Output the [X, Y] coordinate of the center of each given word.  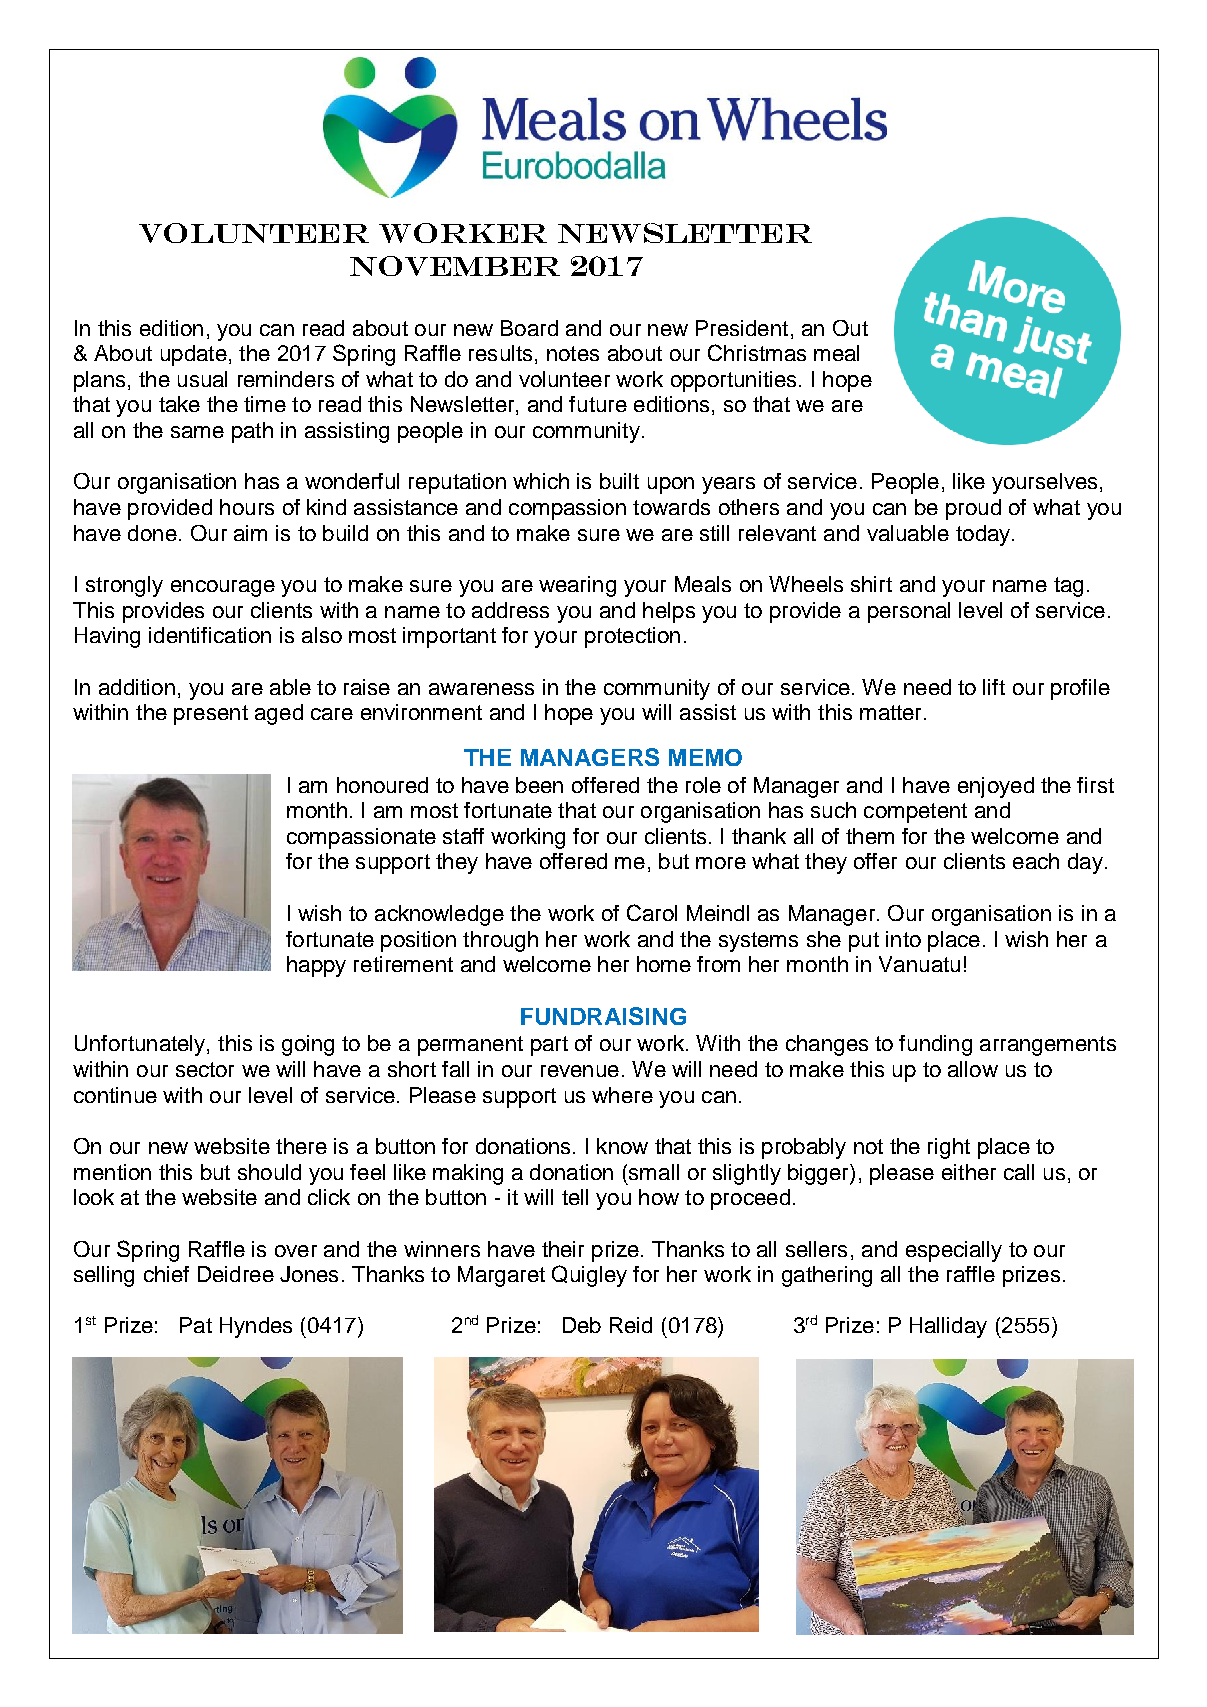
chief [166, 1274]
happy [316, 966]
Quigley [589, 1276]
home [664, 964]
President [742, 328]
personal [909, 612]
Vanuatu [919, 964]
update [194, 355]
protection [632, 637]
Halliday [948, 1327]
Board [529, 328]
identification [210, 635]
